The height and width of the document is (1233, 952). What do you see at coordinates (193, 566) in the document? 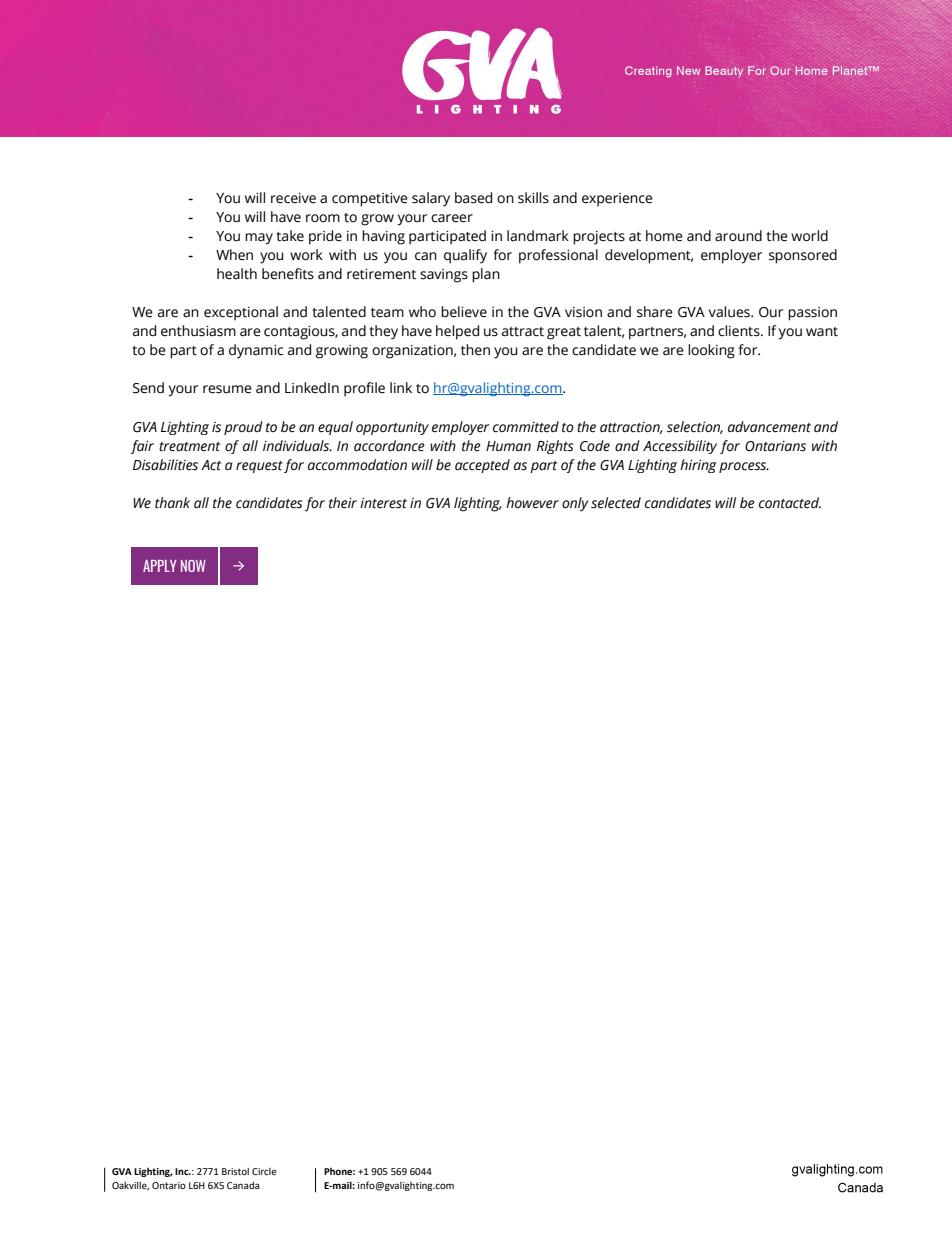
I see `NOW` at bounding box center [193, 566].
